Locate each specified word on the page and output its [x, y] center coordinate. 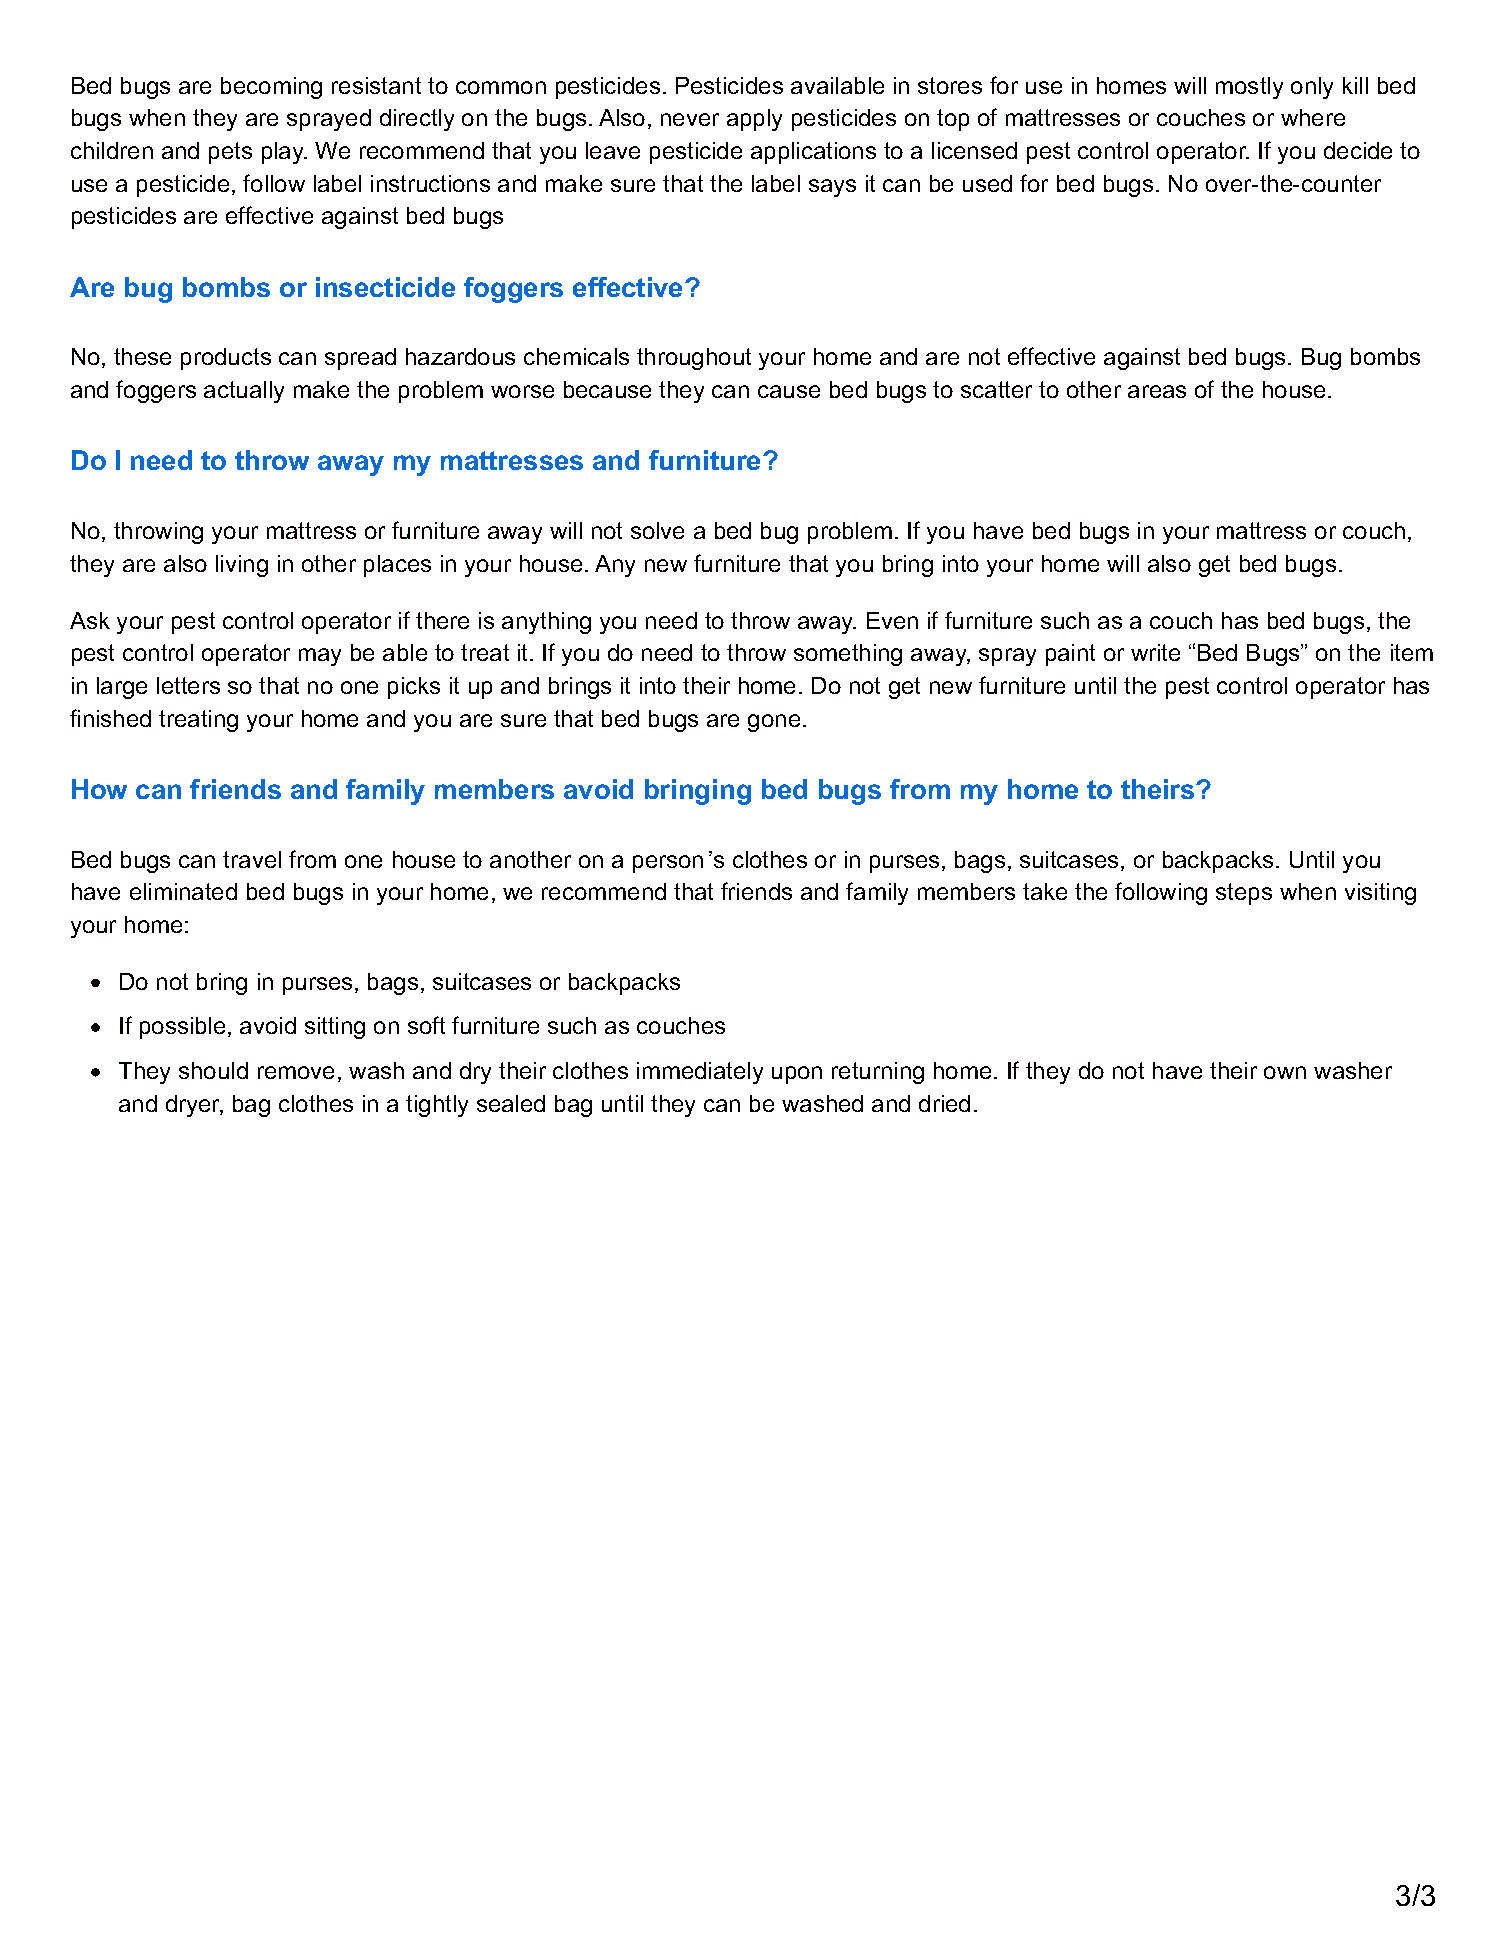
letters [188, 685]
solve [657, 530]
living [242, 566]
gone [774, 723]
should [213, 1070]
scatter [996, 389]
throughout [694, 359]
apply [754, 120]
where [1313, 117]
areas [1157, 391]
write [1155, 652]
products [226, 359]
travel [252, 859]
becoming [271, 88]
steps [1244, 894]
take [1045, 891]
